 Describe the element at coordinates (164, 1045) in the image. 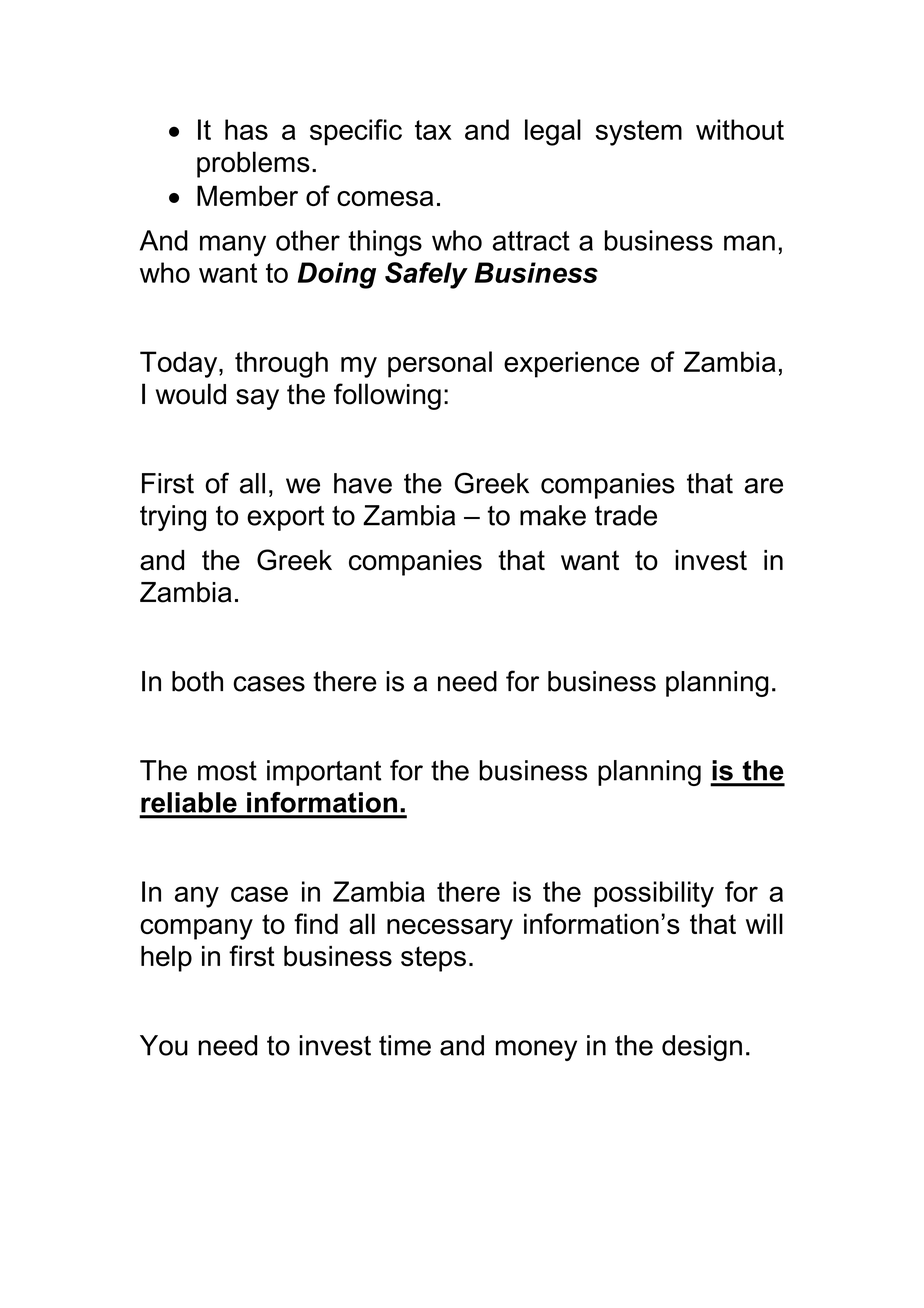

I see `You` at that location.
